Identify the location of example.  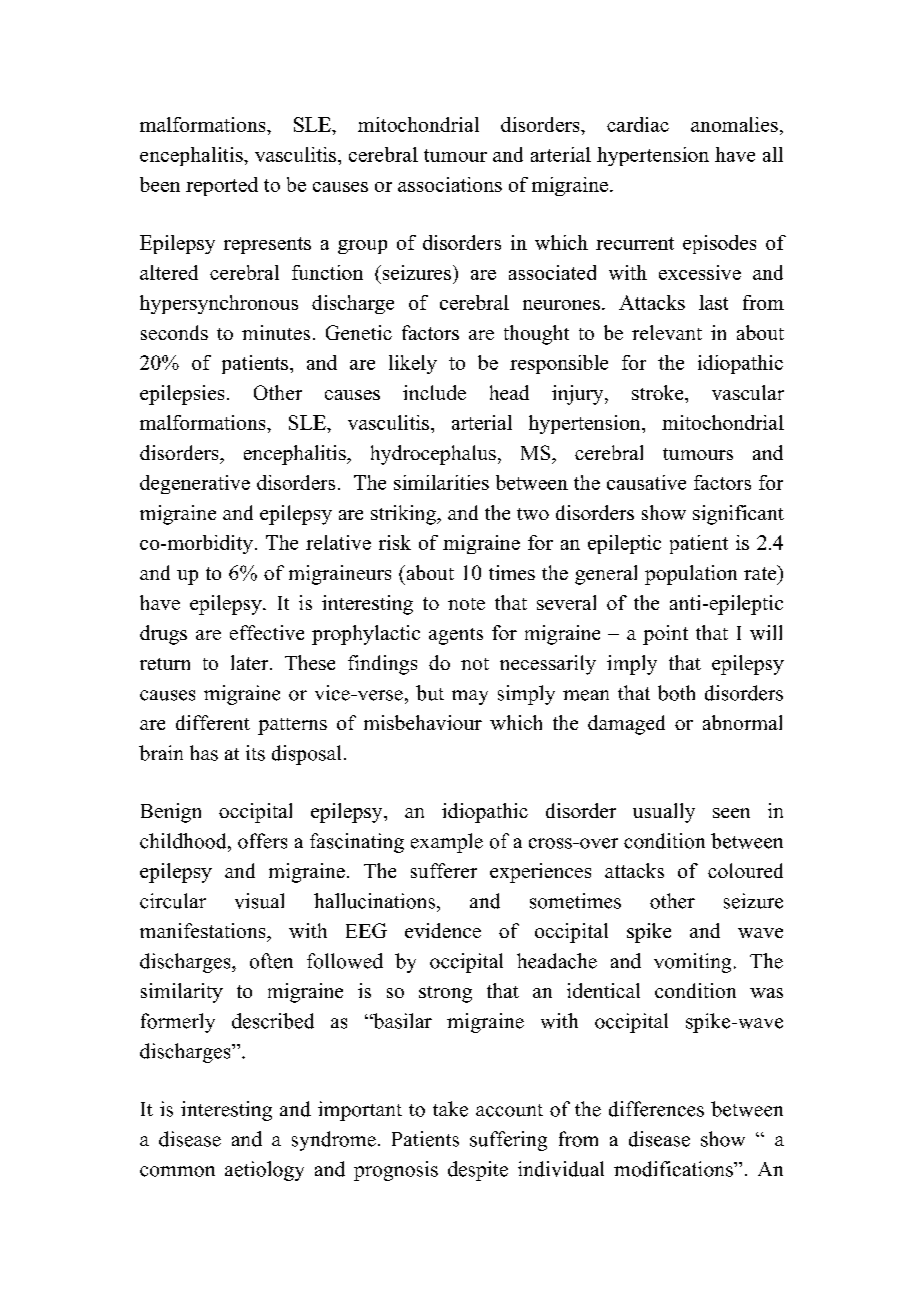
(447, 843).
